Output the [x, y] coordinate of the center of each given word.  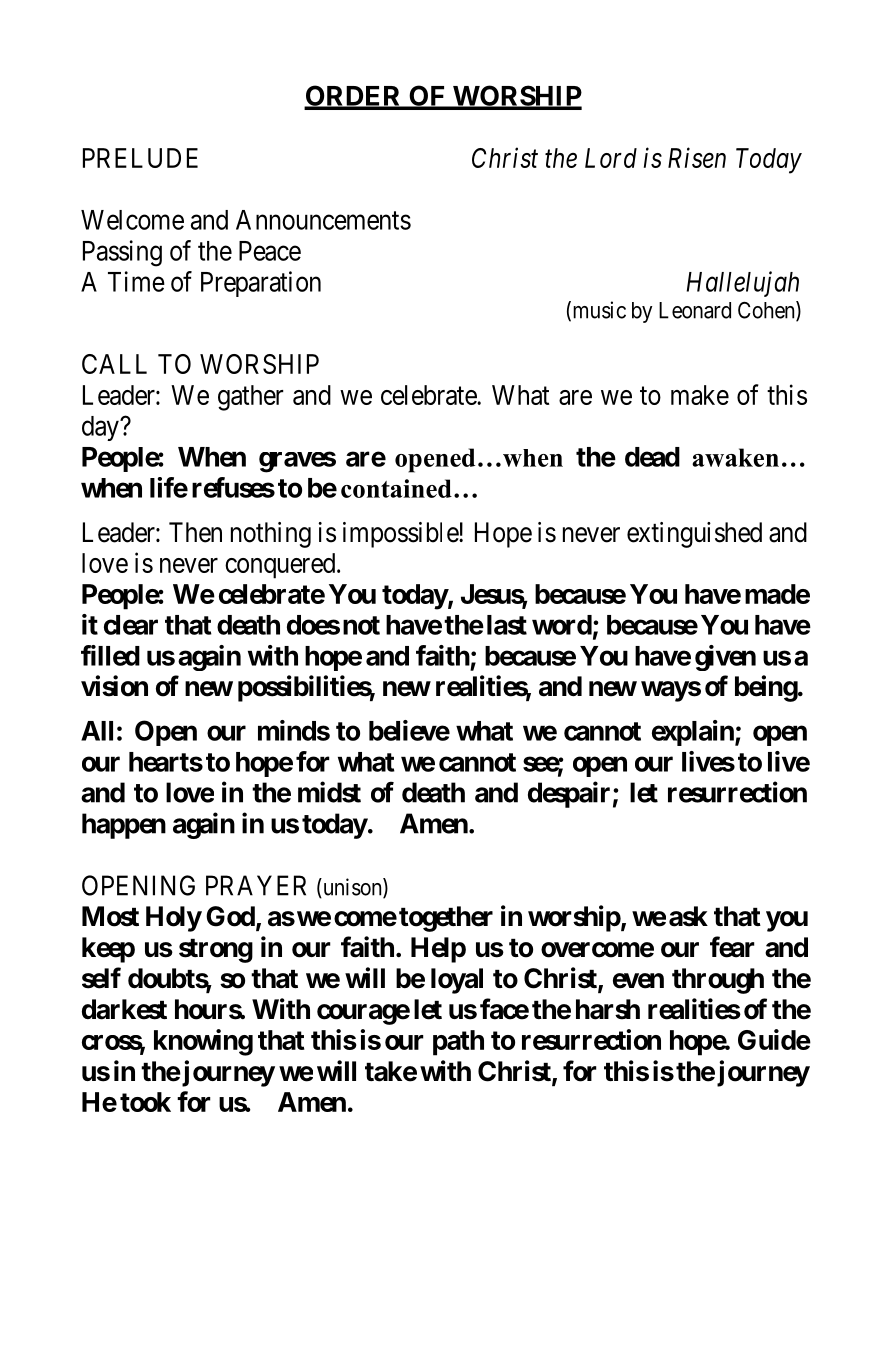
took [145, 1102]
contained [396, 488]
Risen [697, 158]
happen [124, 826]
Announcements [323, 220]
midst [329, 792]
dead [652, 457]
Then [195, 532]
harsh [608, 1009]
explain [694, 733]
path [458, 1043]
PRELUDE [140, 158]
